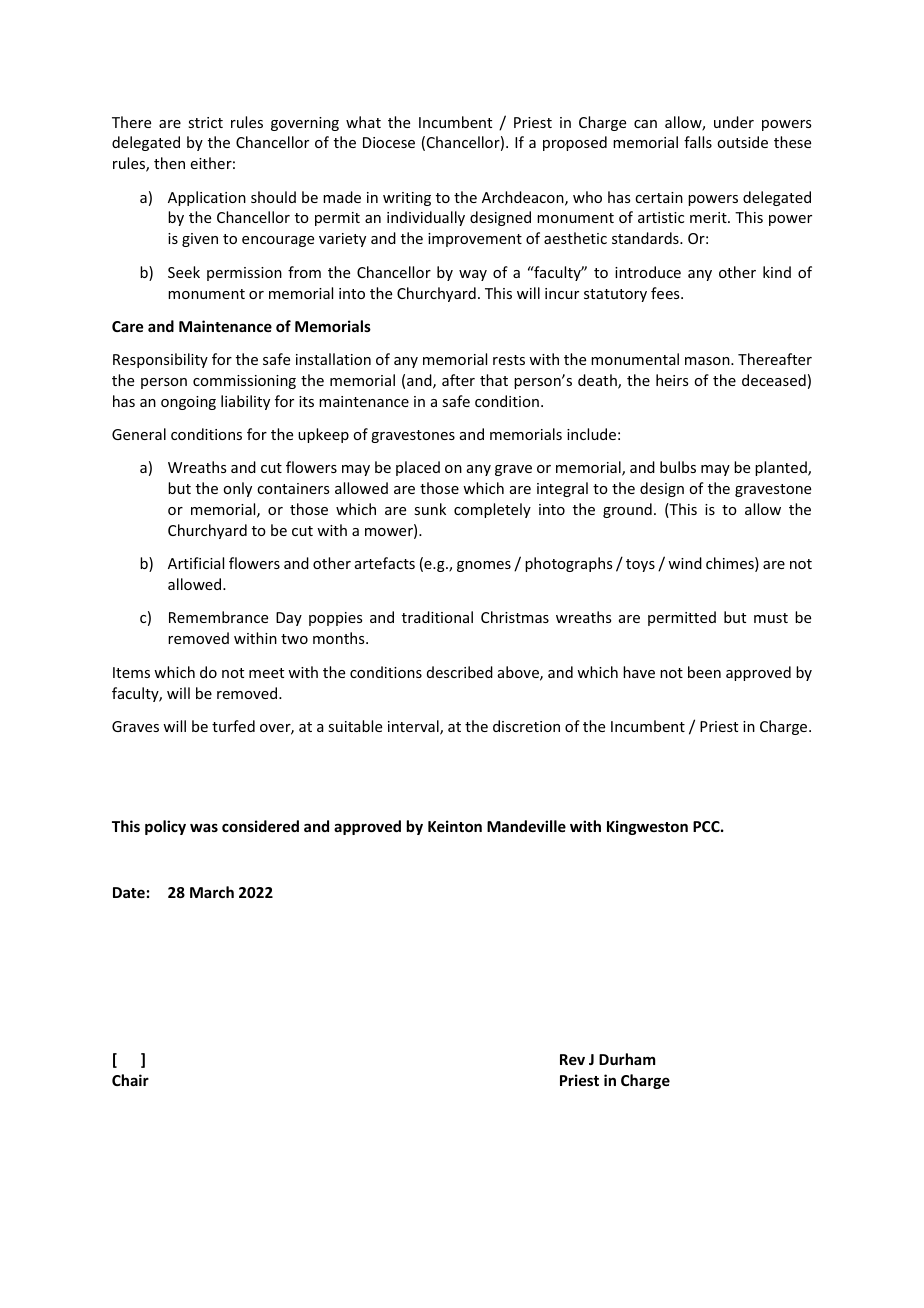 The width and height of the document is (924, 1308). What do you see at coordinates (130, 1080) in the document?
I see `Chair` at bounding box center [130, 1080].
